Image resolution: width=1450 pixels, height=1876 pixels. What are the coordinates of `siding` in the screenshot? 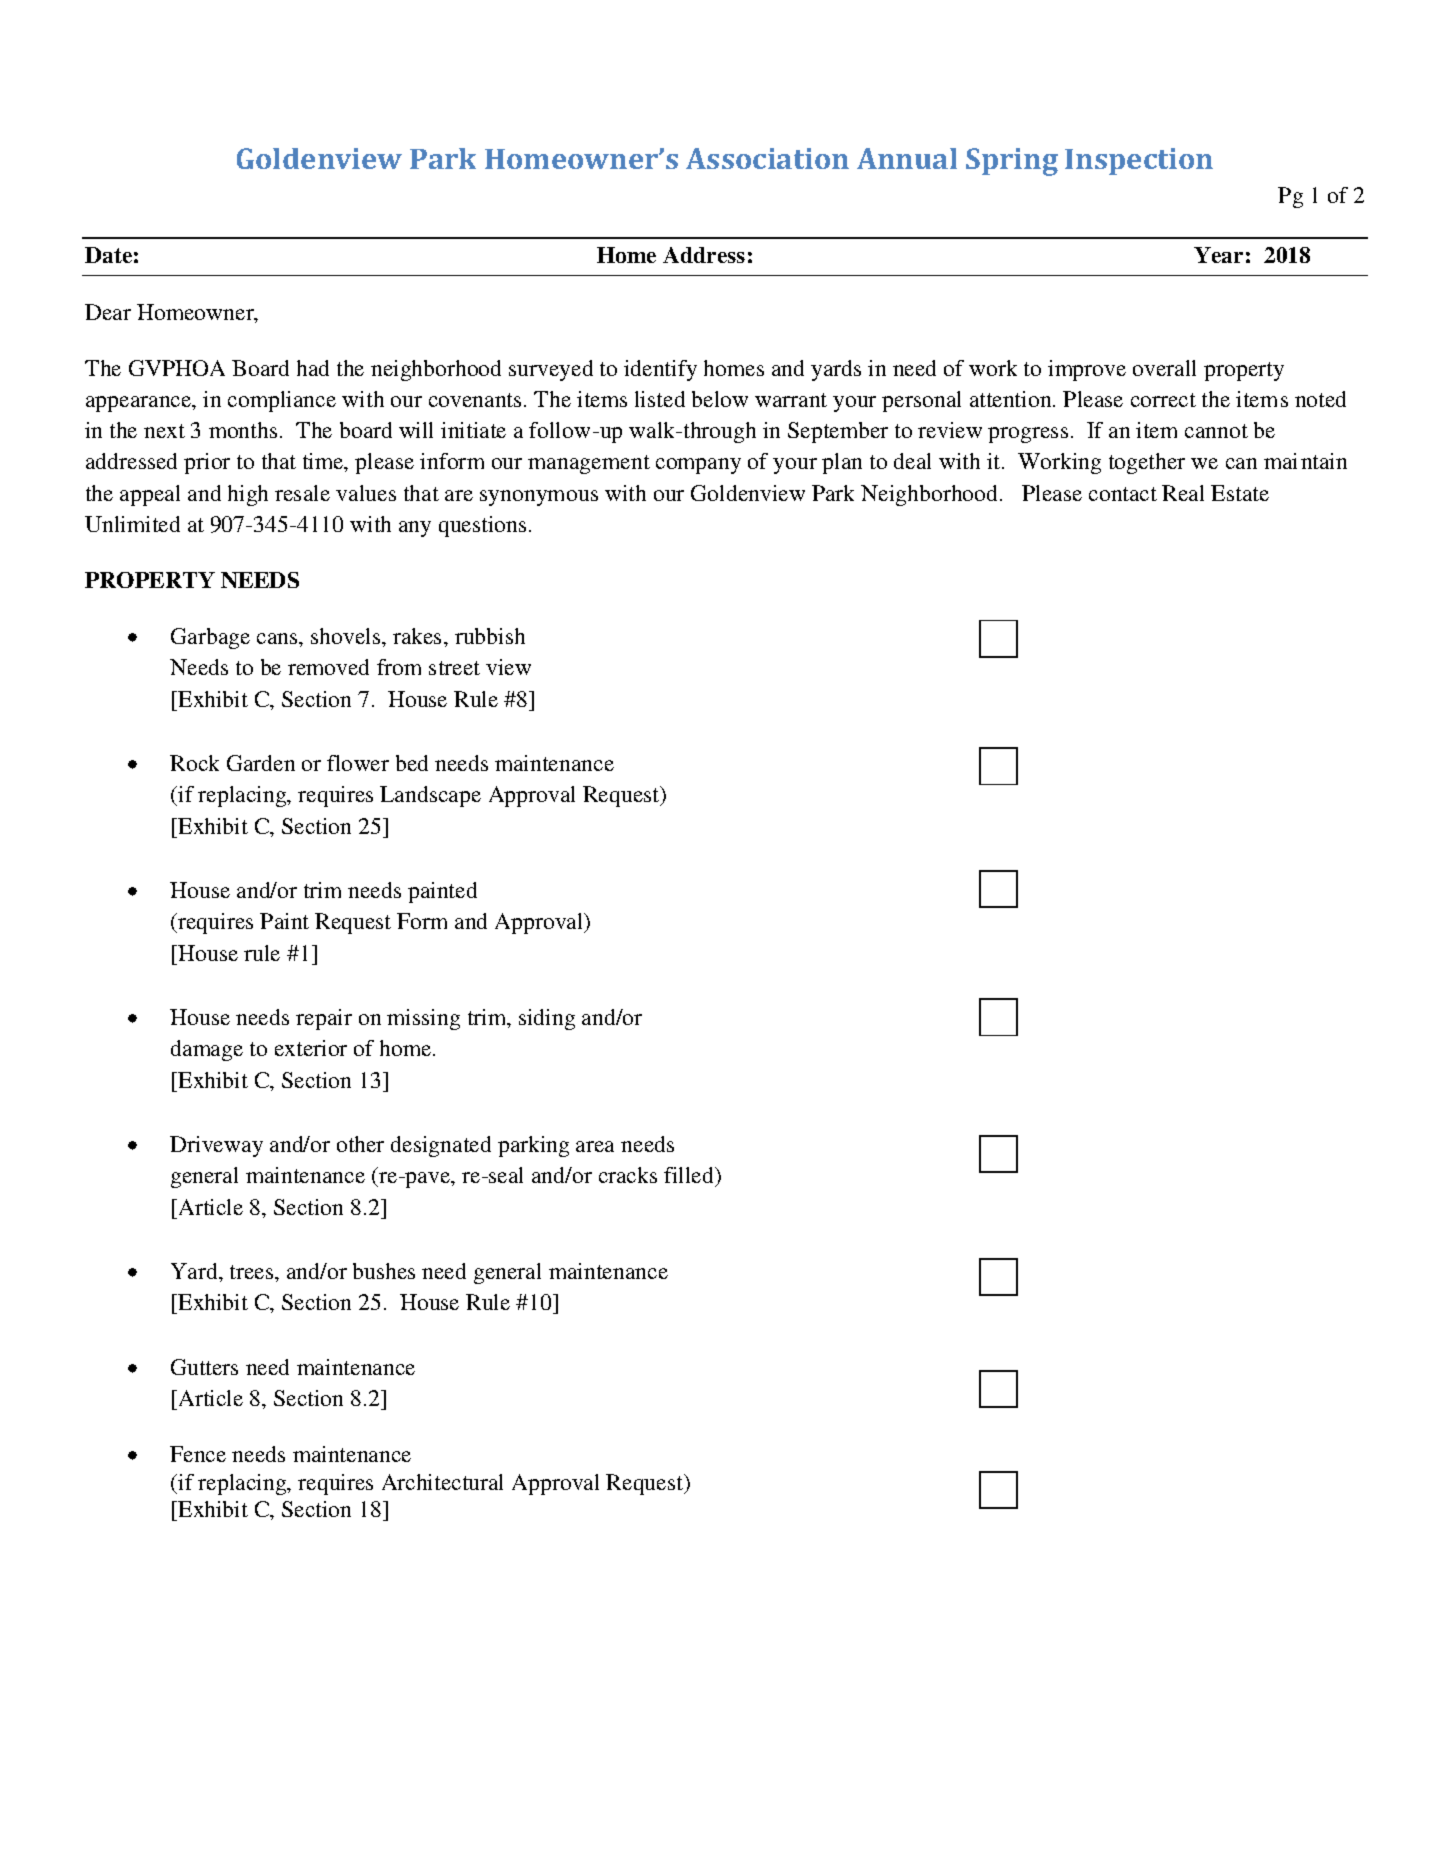 It's located at (547, 1019).
